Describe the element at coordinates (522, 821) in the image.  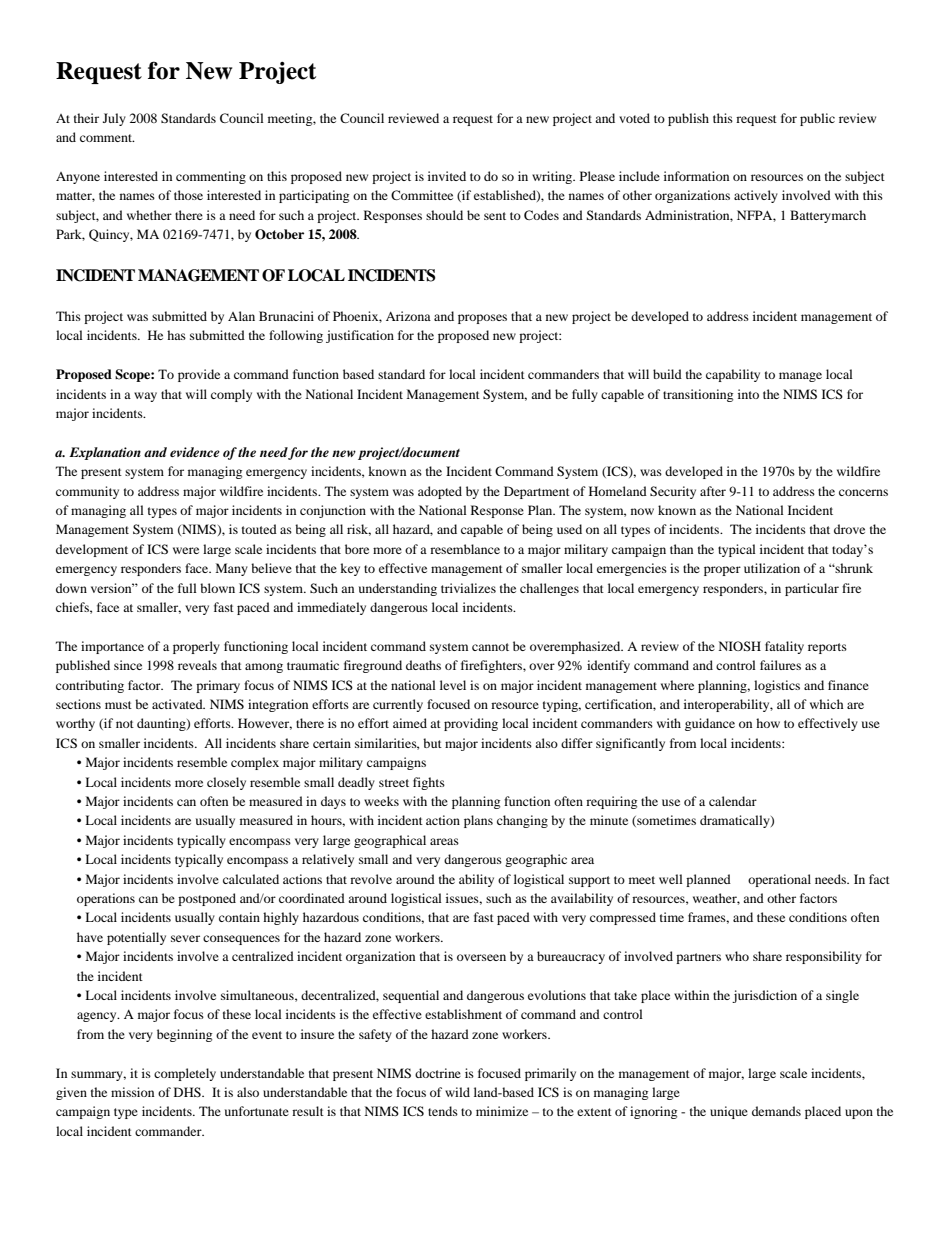
I see `changing` at that location.
